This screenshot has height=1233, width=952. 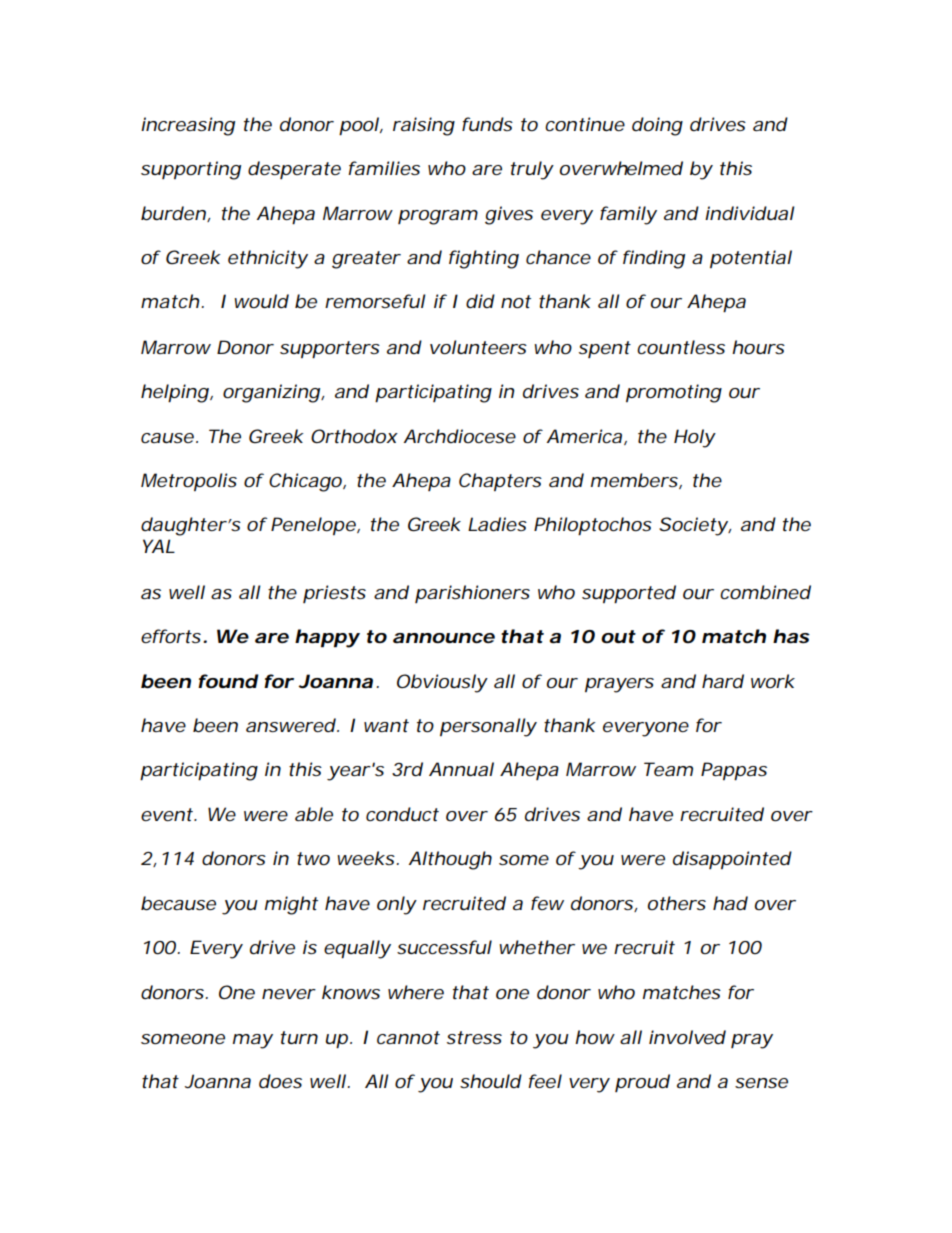 What do you see at coordinates (450, 860) in the screenshot?
I see `Although` at bounding box center [450, 860].
